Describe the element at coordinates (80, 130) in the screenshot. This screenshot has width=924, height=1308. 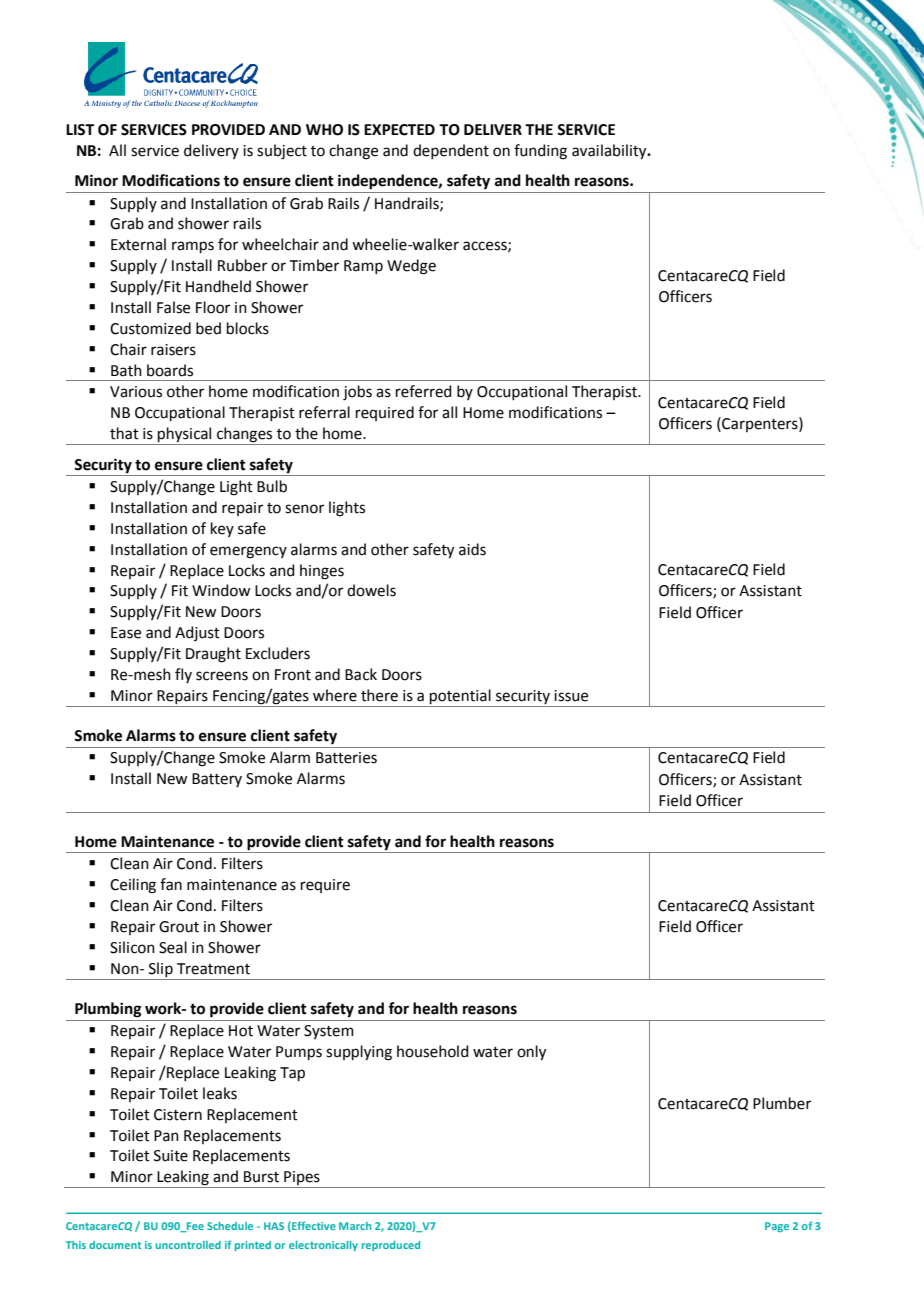
I see `LIST` at that location.
